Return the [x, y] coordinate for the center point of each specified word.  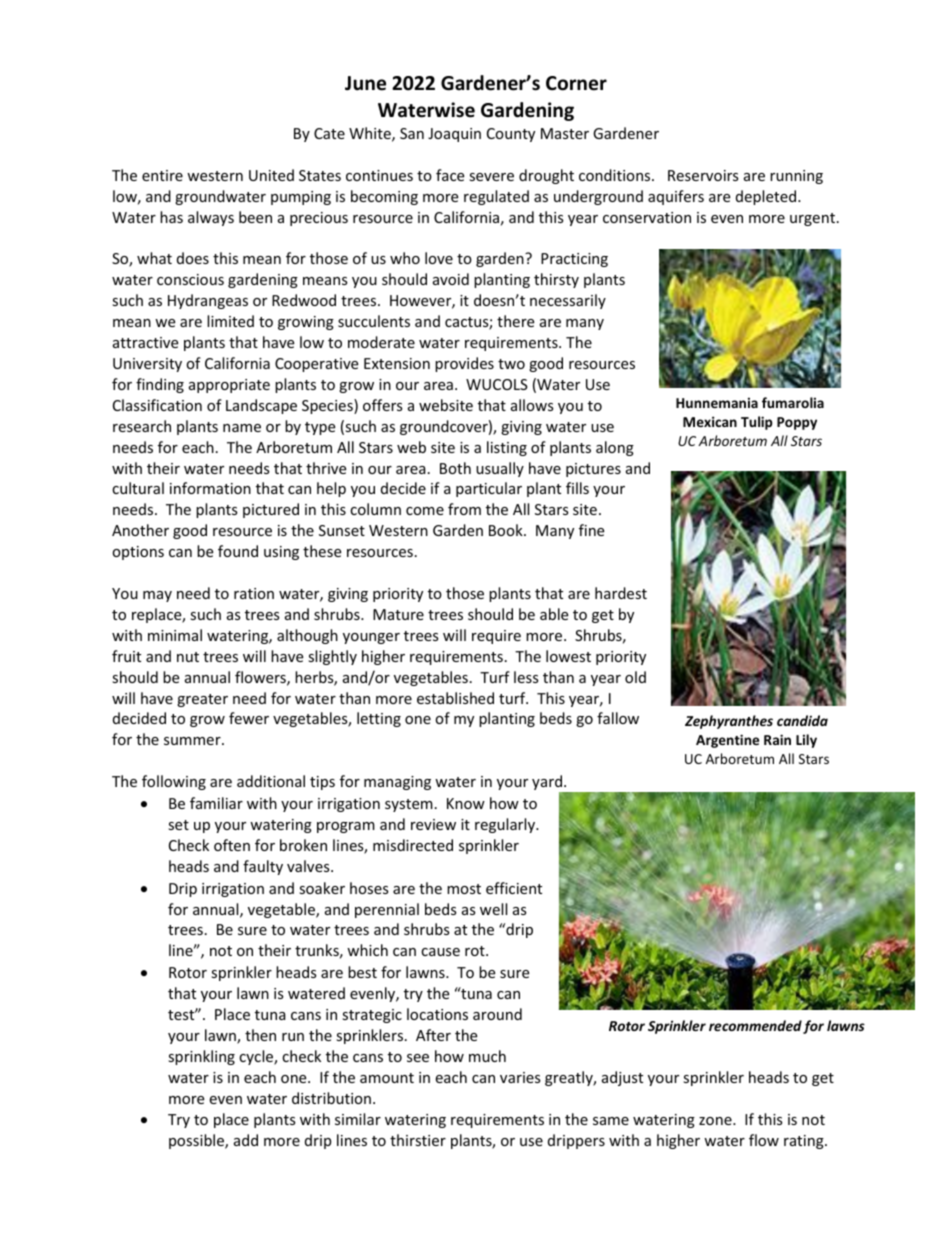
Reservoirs [703, 175]
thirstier [418, 1140]
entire [162, 175]
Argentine [727, 741]
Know [466, 803]
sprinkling [201, 1057]
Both [455, 468]
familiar [216, 803]
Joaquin [454, 135]
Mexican [710, 421]
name [242, 428]
